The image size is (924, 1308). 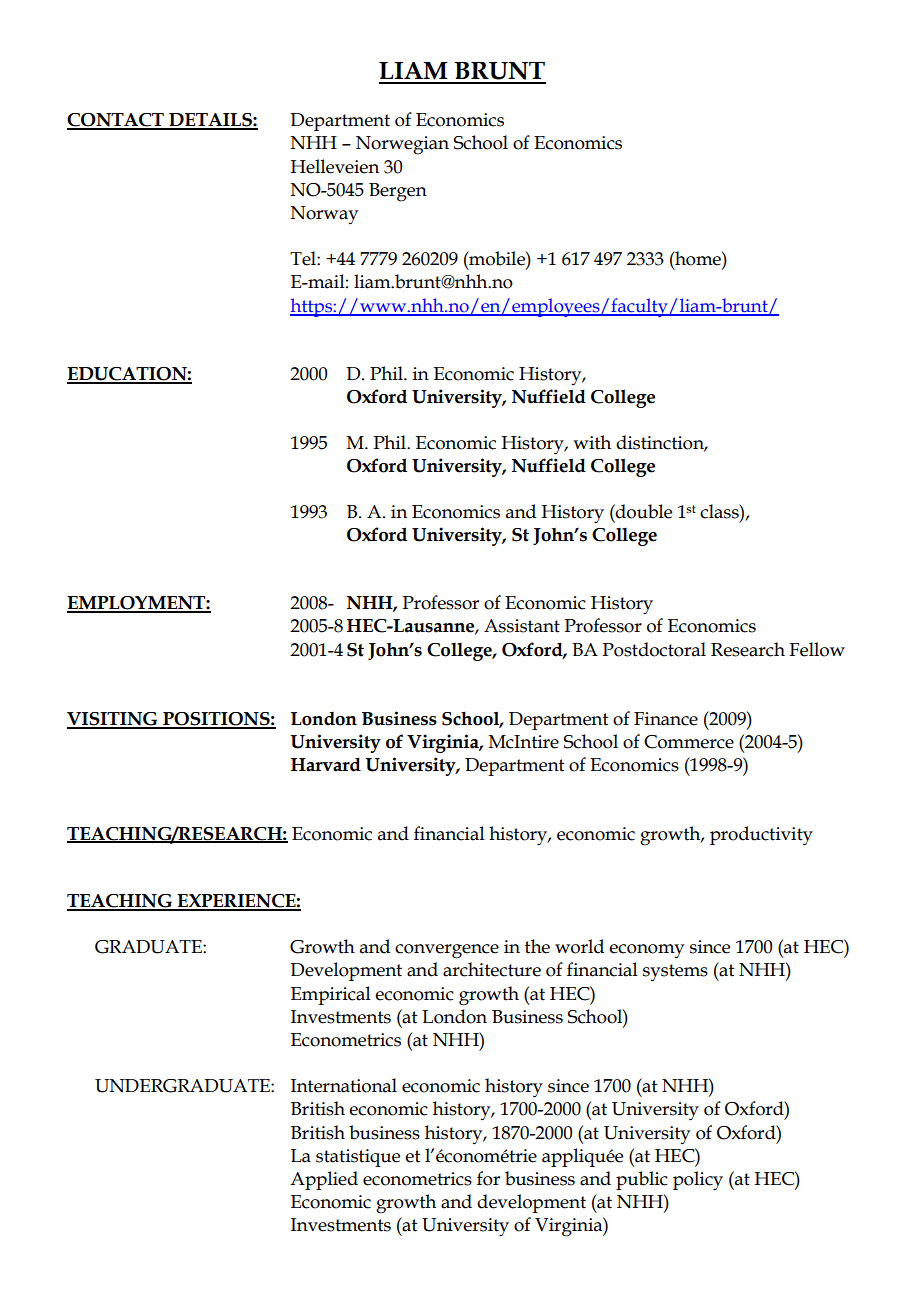 I want to click on statistique, so click(x=358, y=1158).
